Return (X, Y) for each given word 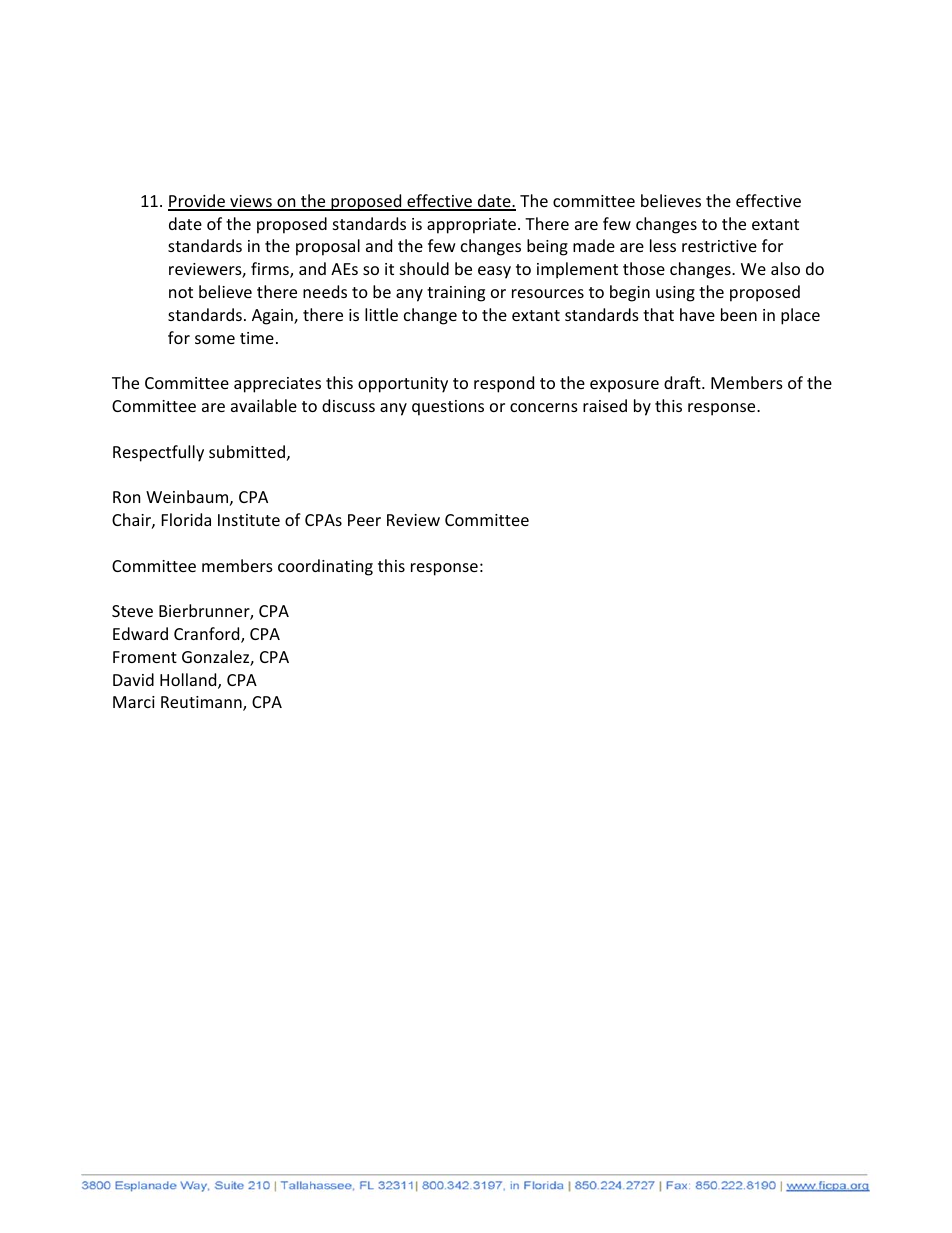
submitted (247, 451)
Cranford (208, 635)
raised (605, 405)
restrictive (719, 246)
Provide (197, 202)
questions (448, 408)
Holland (189, 681)
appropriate (471, 226)
